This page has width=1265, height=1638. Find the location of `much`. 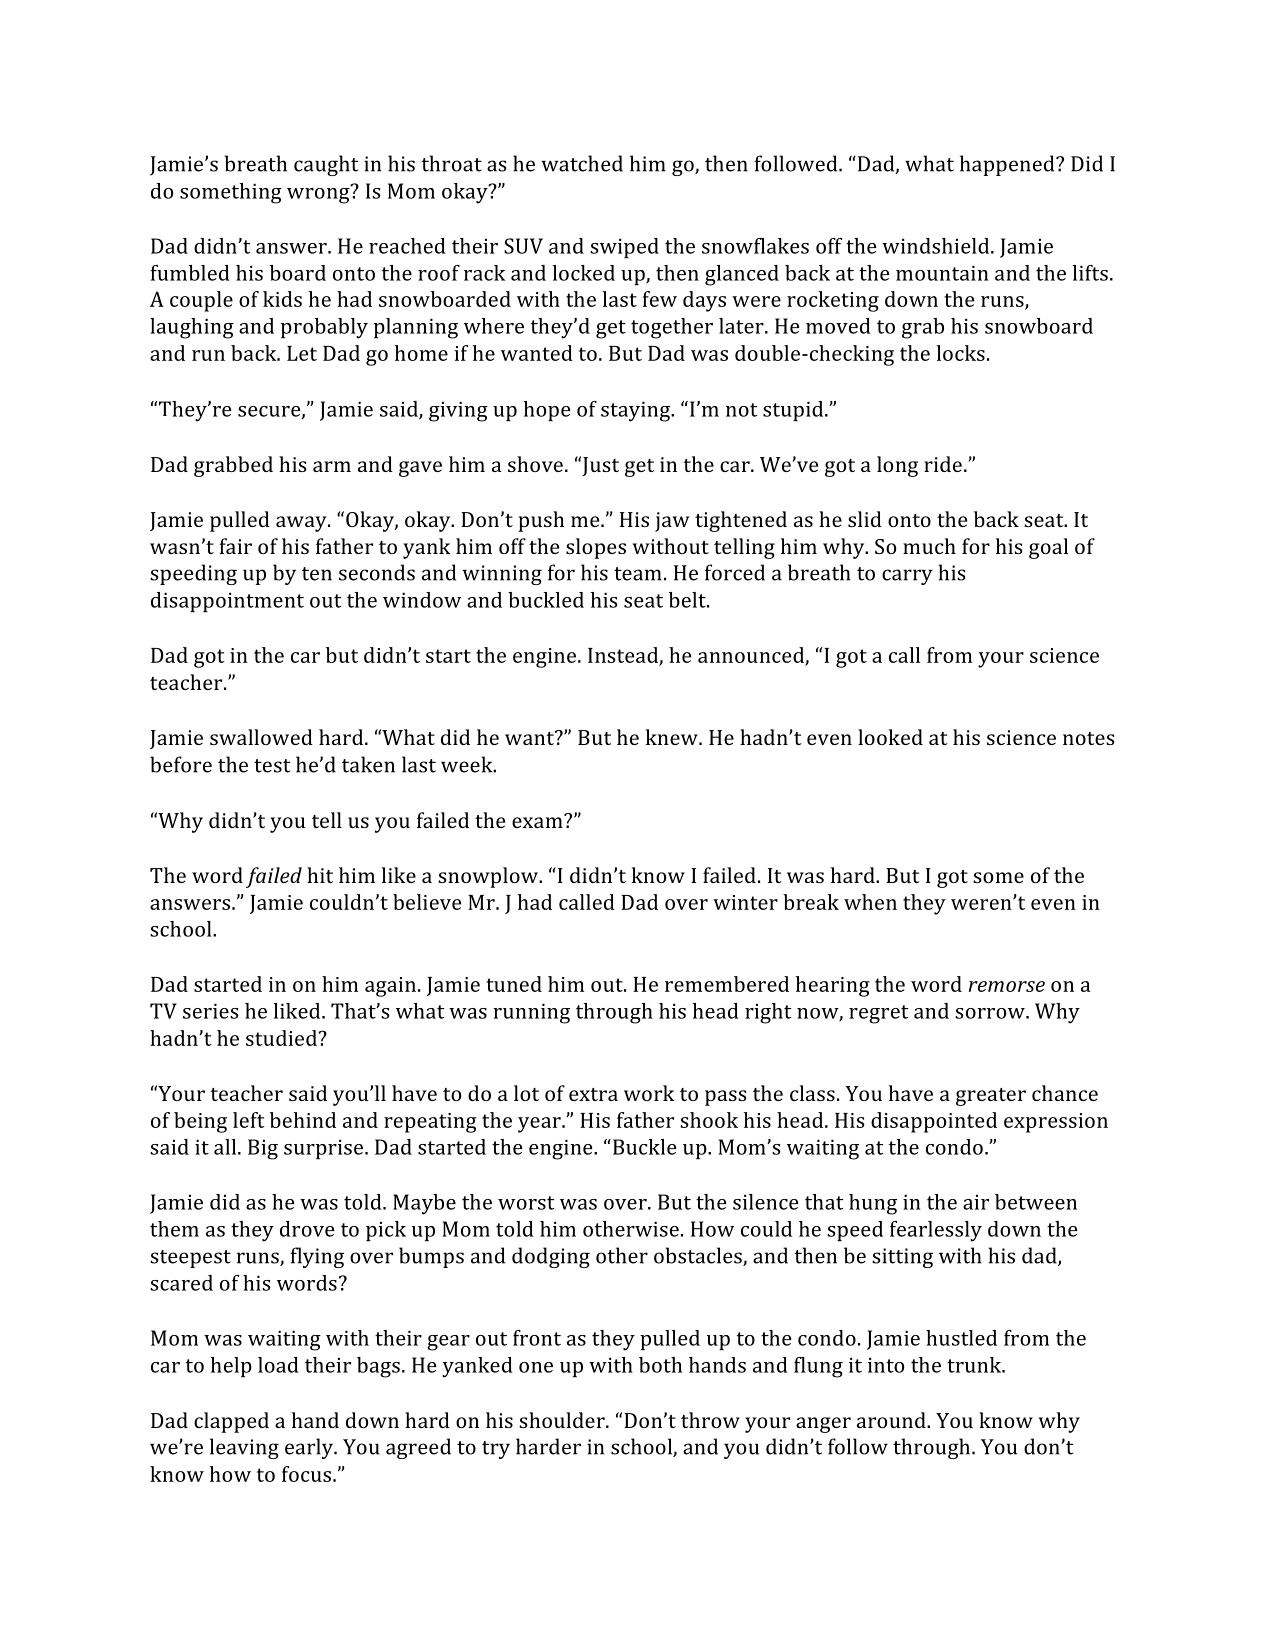

much is located at coordinates (929, 546).
